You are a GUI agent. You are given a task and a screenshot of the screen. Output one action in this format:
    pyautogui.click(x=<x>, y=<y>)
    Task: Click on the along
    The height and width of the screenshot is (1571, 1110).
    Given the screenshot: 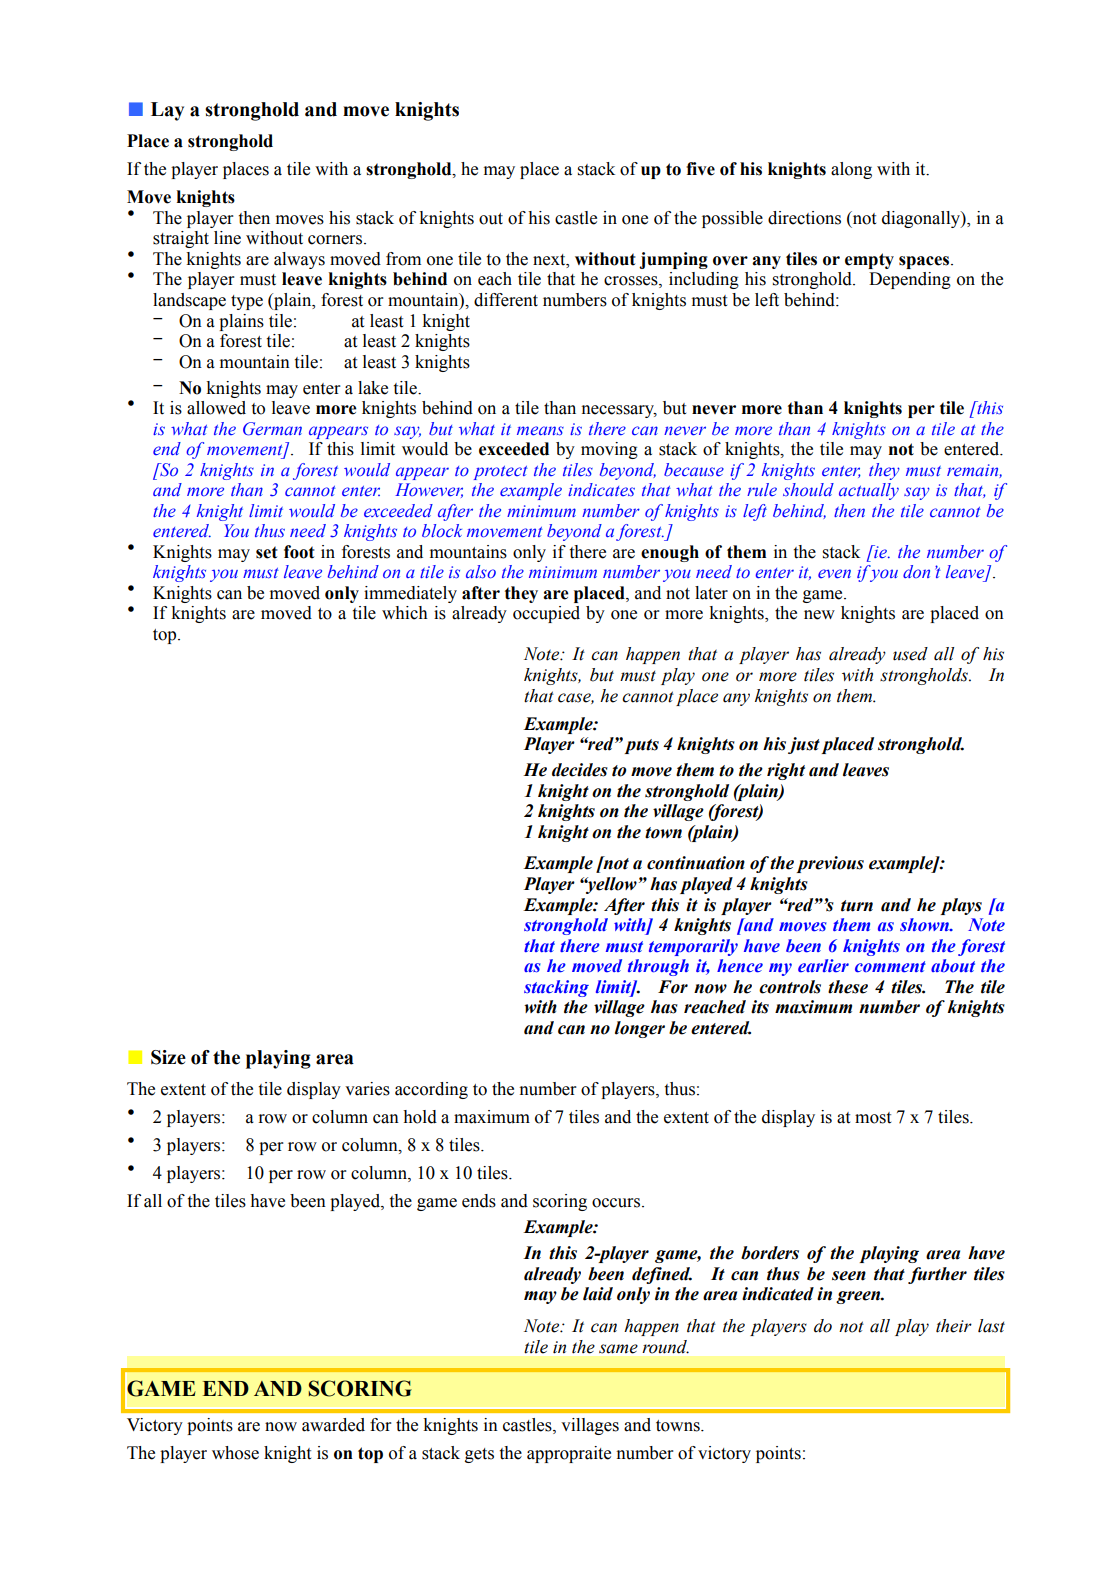 What is the action you would take?
    pyautogui.click(x=851, y=170)
